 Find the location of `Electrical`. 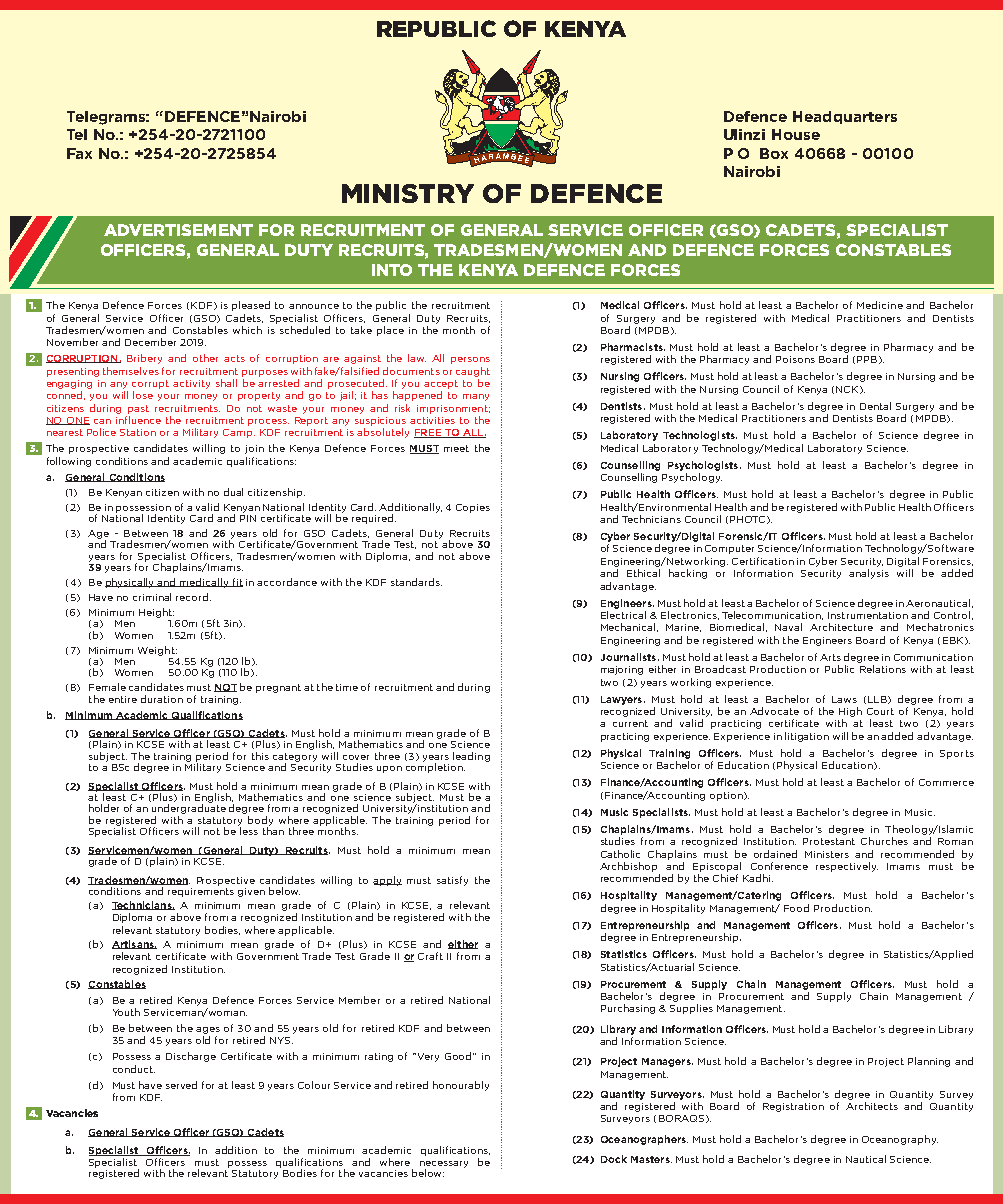

Electrical is located at coordinates (623, 615).
